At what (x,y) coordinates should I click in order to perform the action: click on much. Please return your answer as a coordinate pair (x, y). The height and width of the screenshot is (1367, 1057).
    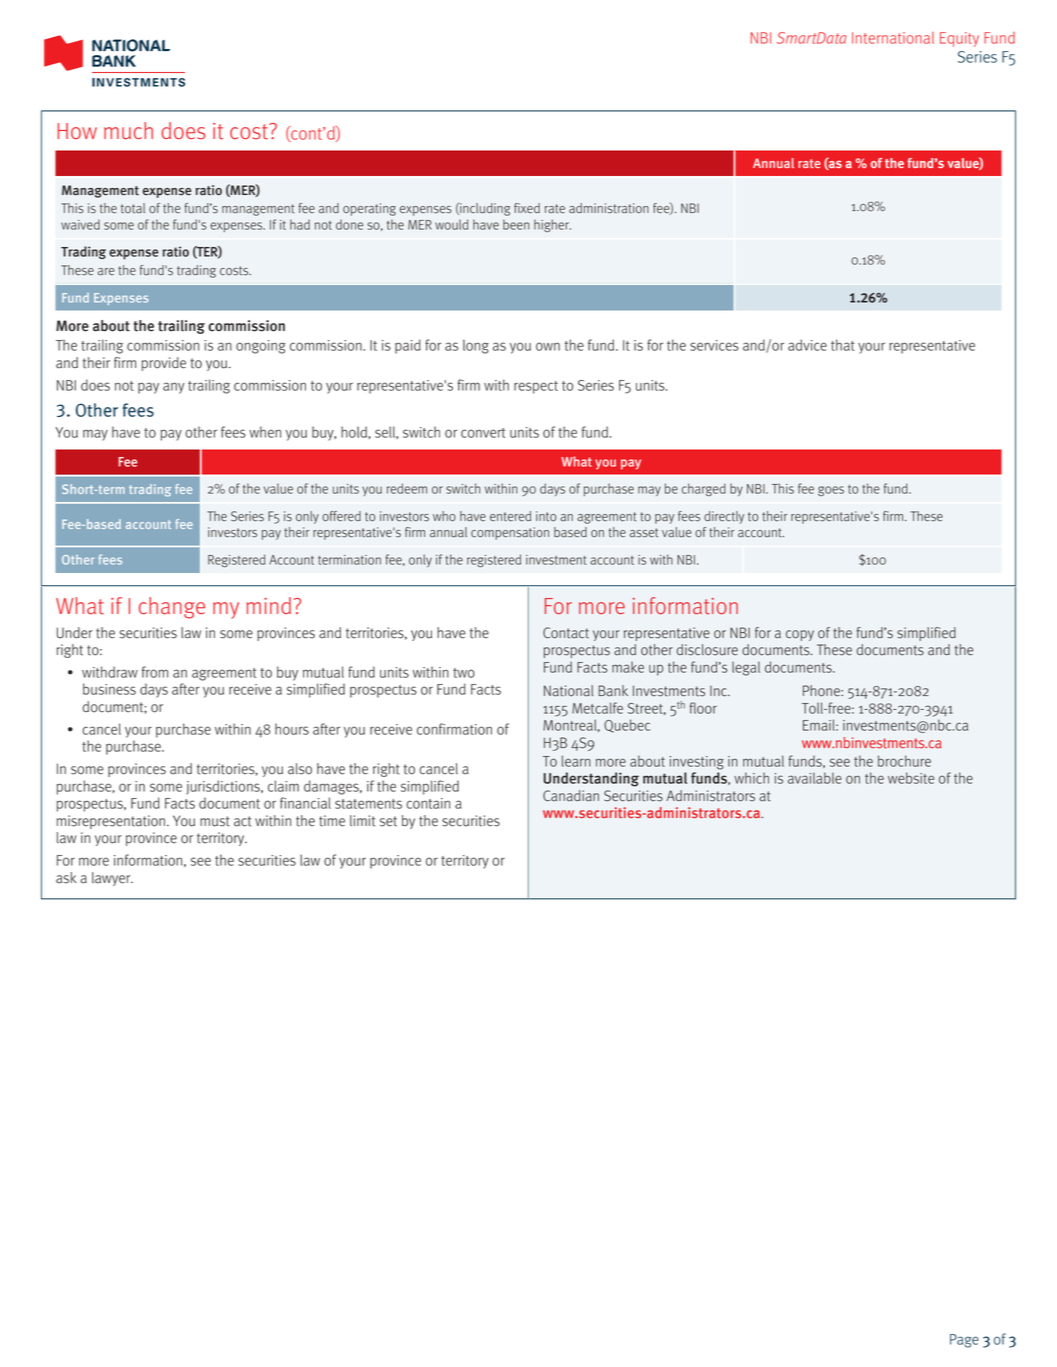
    Looking at the image, I should click on (128, 131).
